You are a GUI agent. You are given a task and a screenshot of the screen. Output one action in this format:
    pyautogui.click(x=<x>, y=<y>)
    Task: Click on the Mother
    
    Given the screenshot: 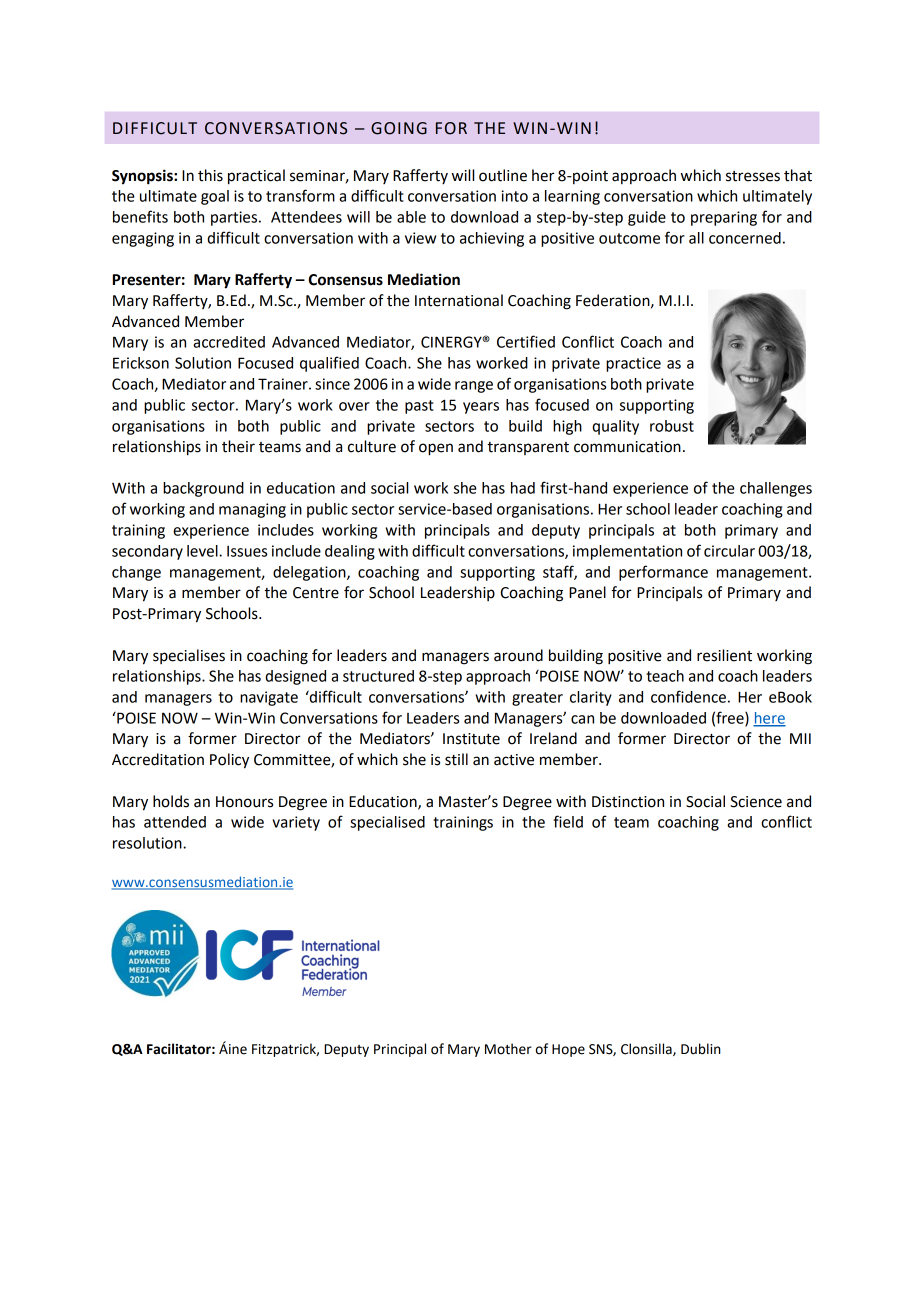 What is the action you would take?
    pyautogui.click(x=508, y=1049)
